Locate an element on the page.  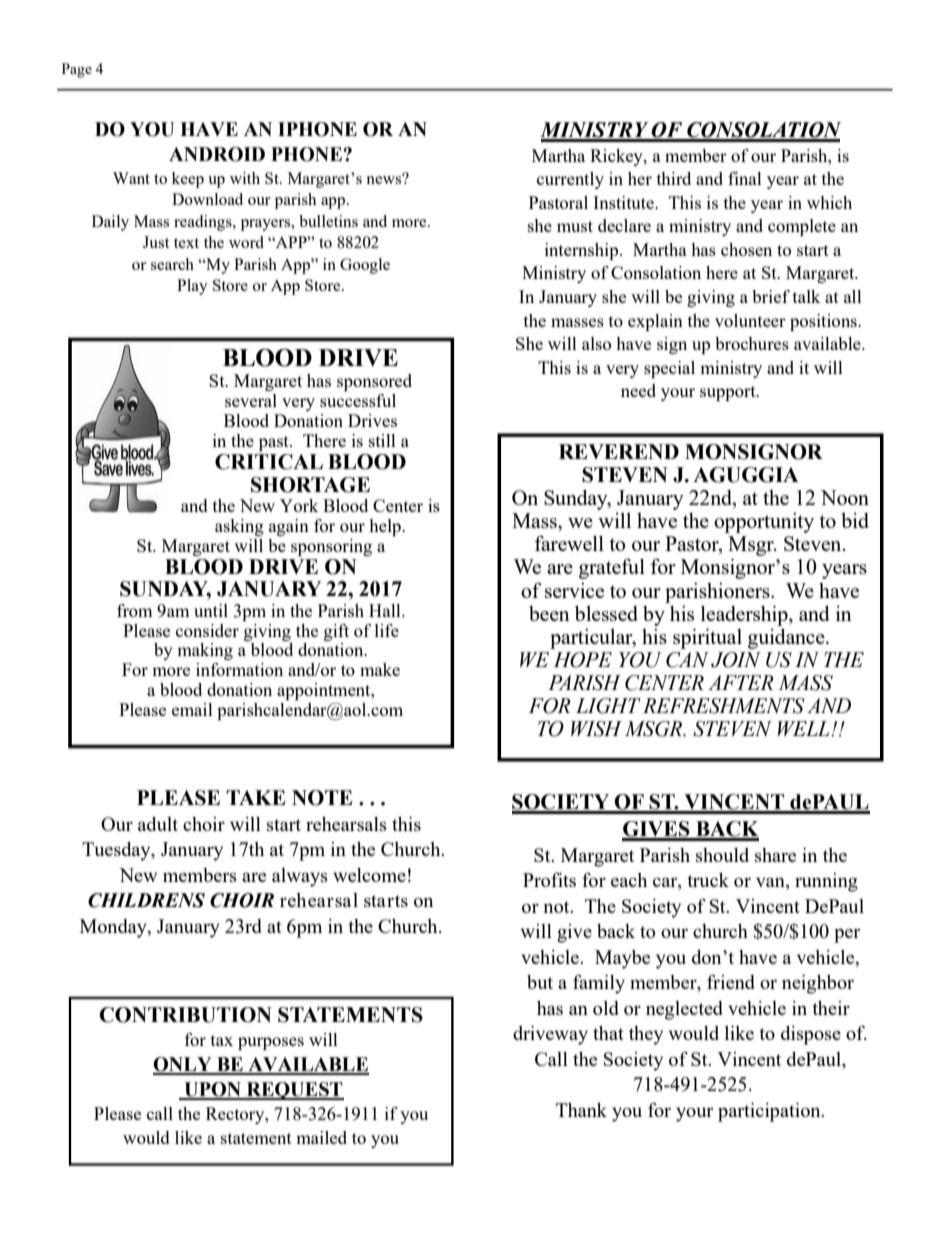
final is located at coordinates (745, 178).
